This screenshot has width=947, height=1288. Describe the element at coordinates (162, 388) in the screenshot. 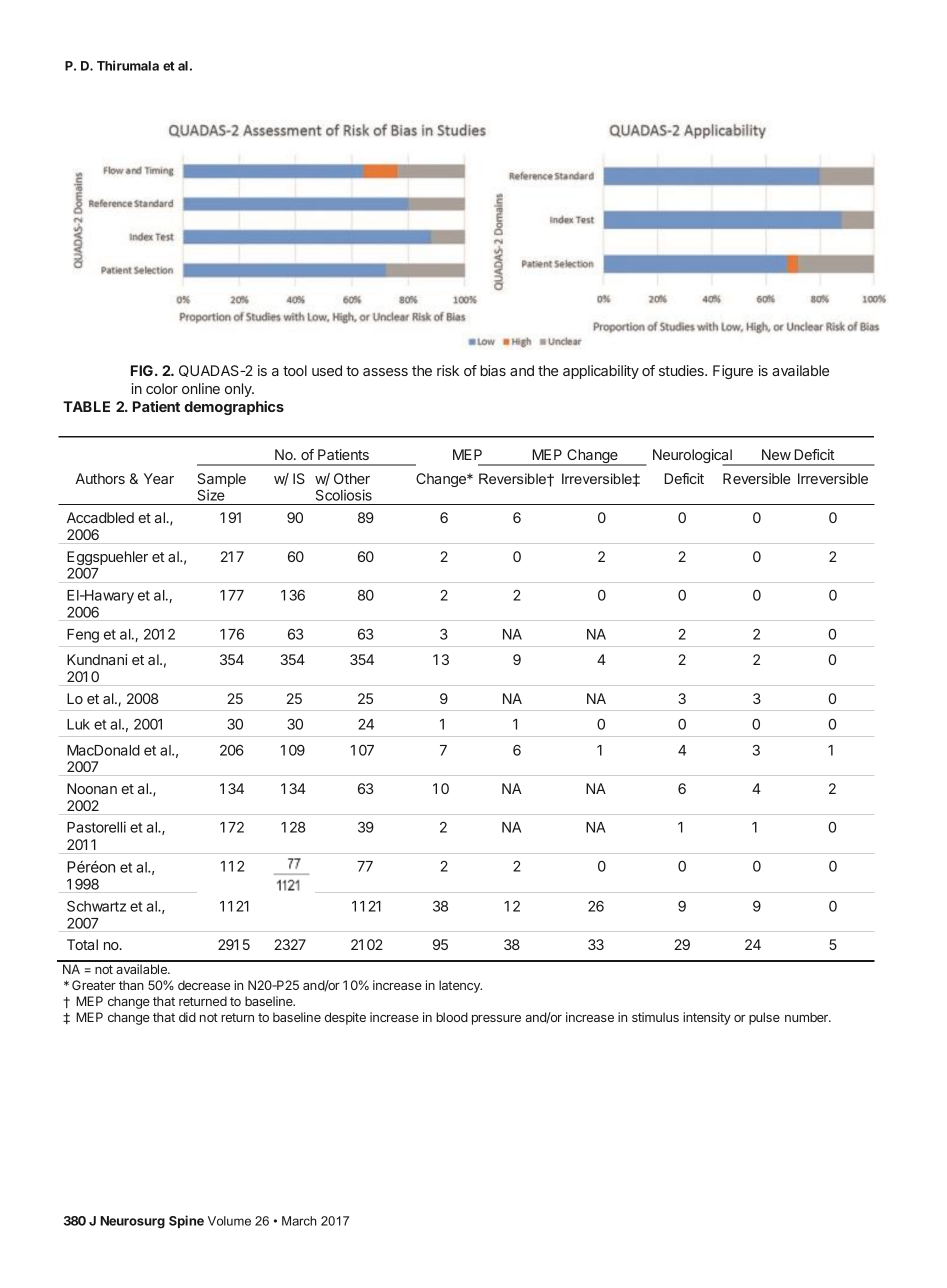

I see `color` at that location.
